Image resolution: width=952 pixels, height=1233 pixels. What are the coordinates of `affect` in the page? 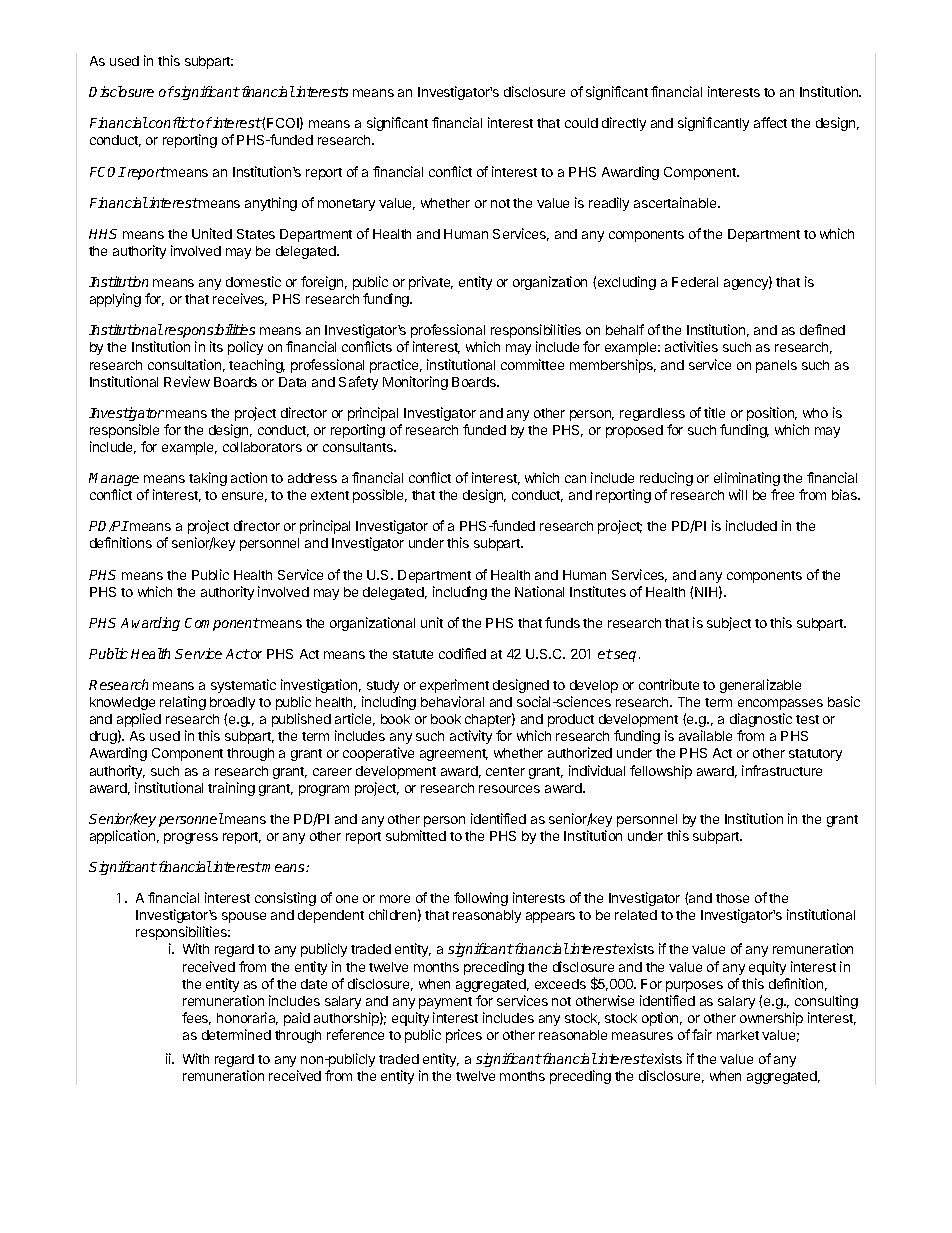 It's located at (770, 122).
